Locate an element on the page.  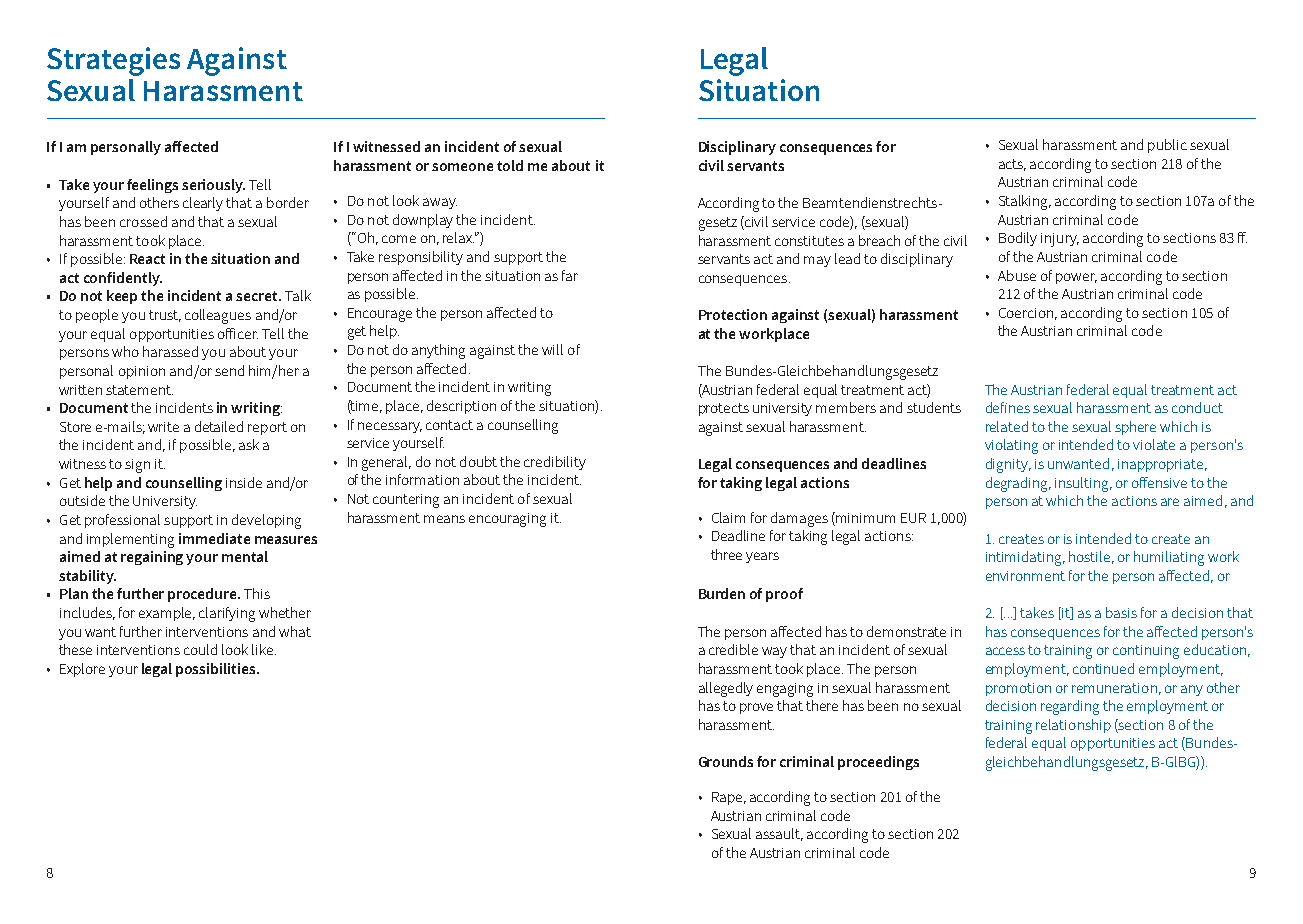
ask is located at coordinates (249, 444).
